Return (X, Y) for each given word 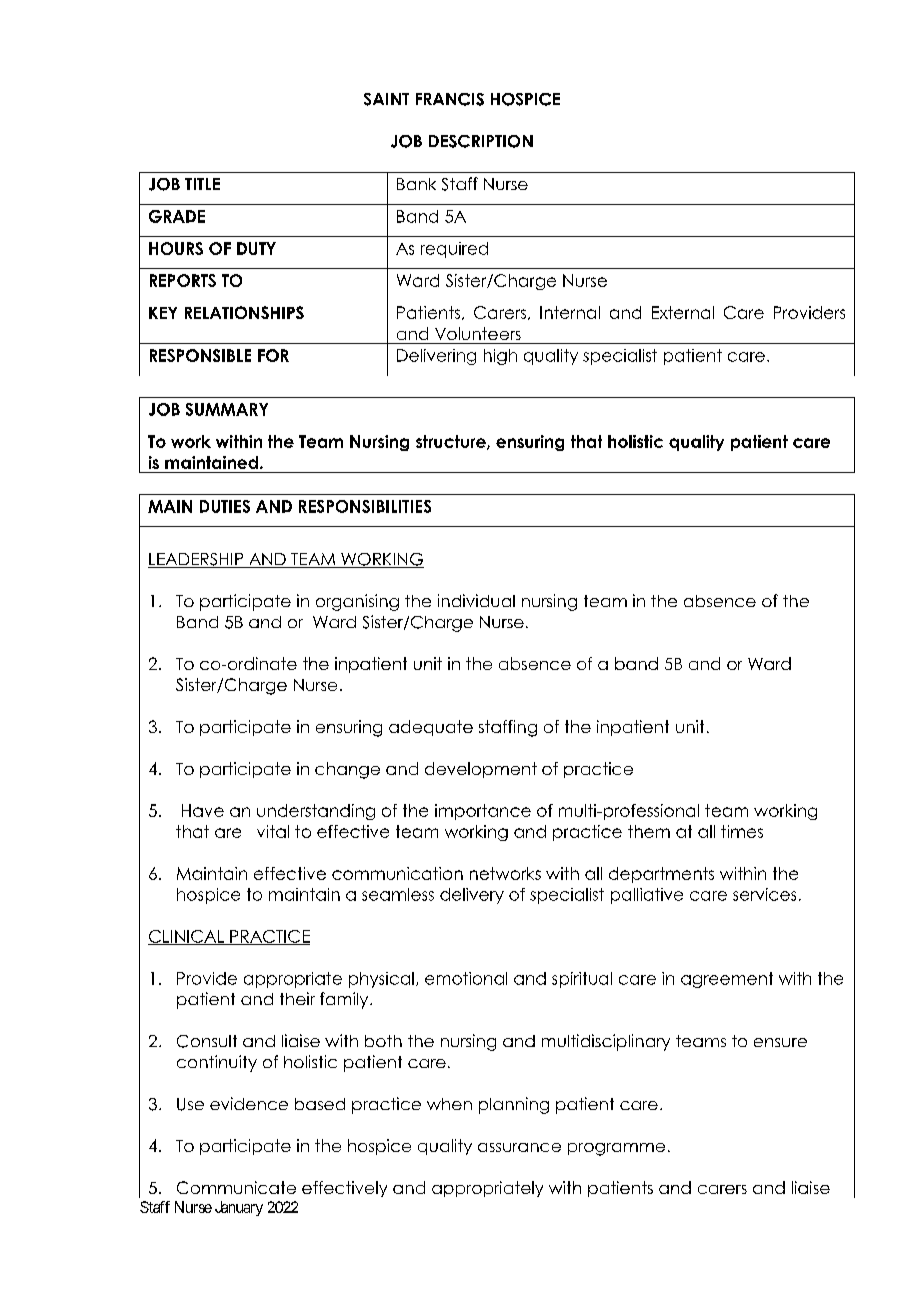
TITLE (202, 184)
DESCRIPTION (481, 141)
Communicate (236, 1187)
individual (476, 600)
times (742, 831)
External (683, 312)
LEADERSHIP (197, 560)
